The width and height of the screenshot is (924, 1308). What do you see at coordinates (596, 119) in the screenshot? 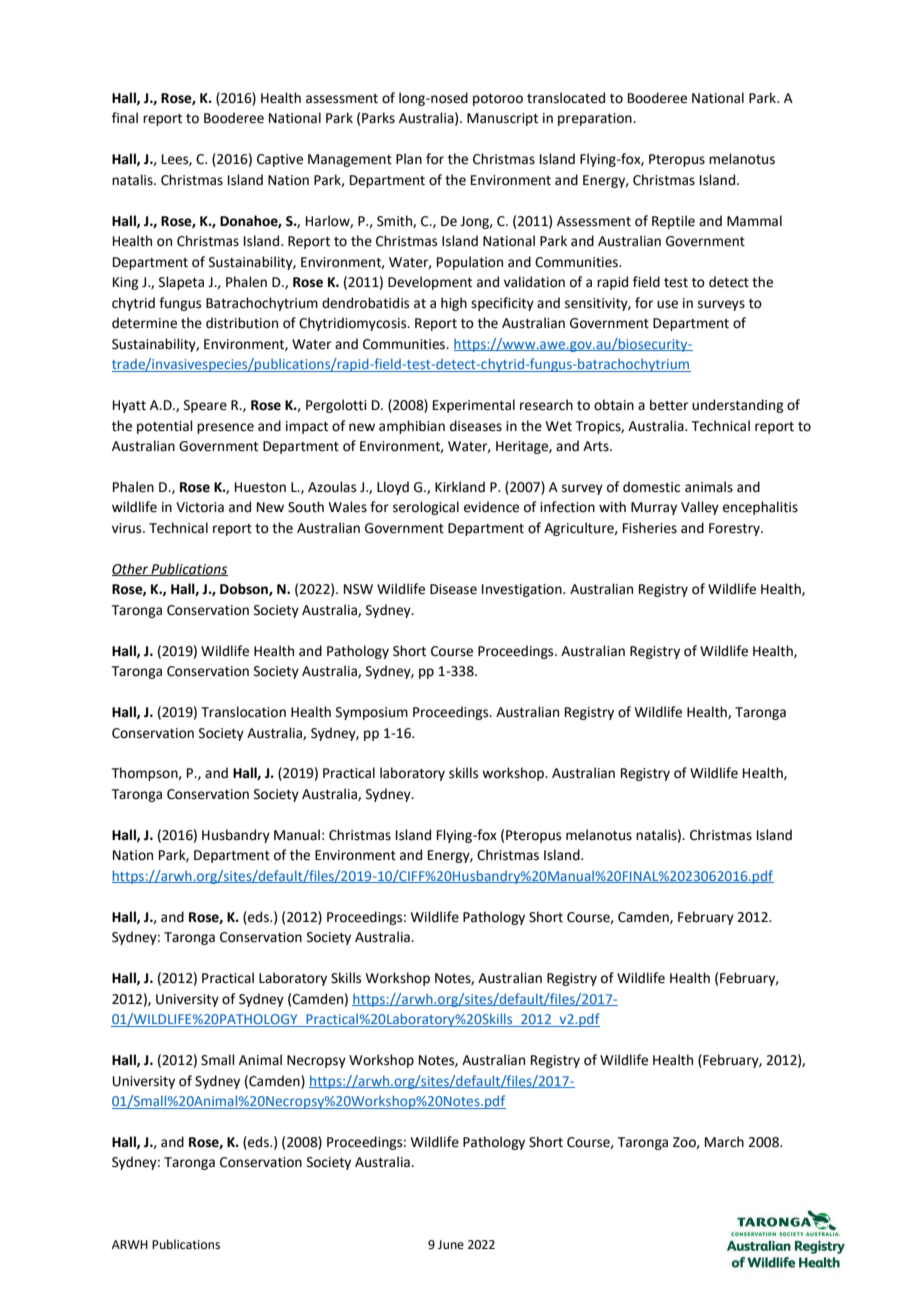
I see `preparation` at bounding box center [596, 119].
